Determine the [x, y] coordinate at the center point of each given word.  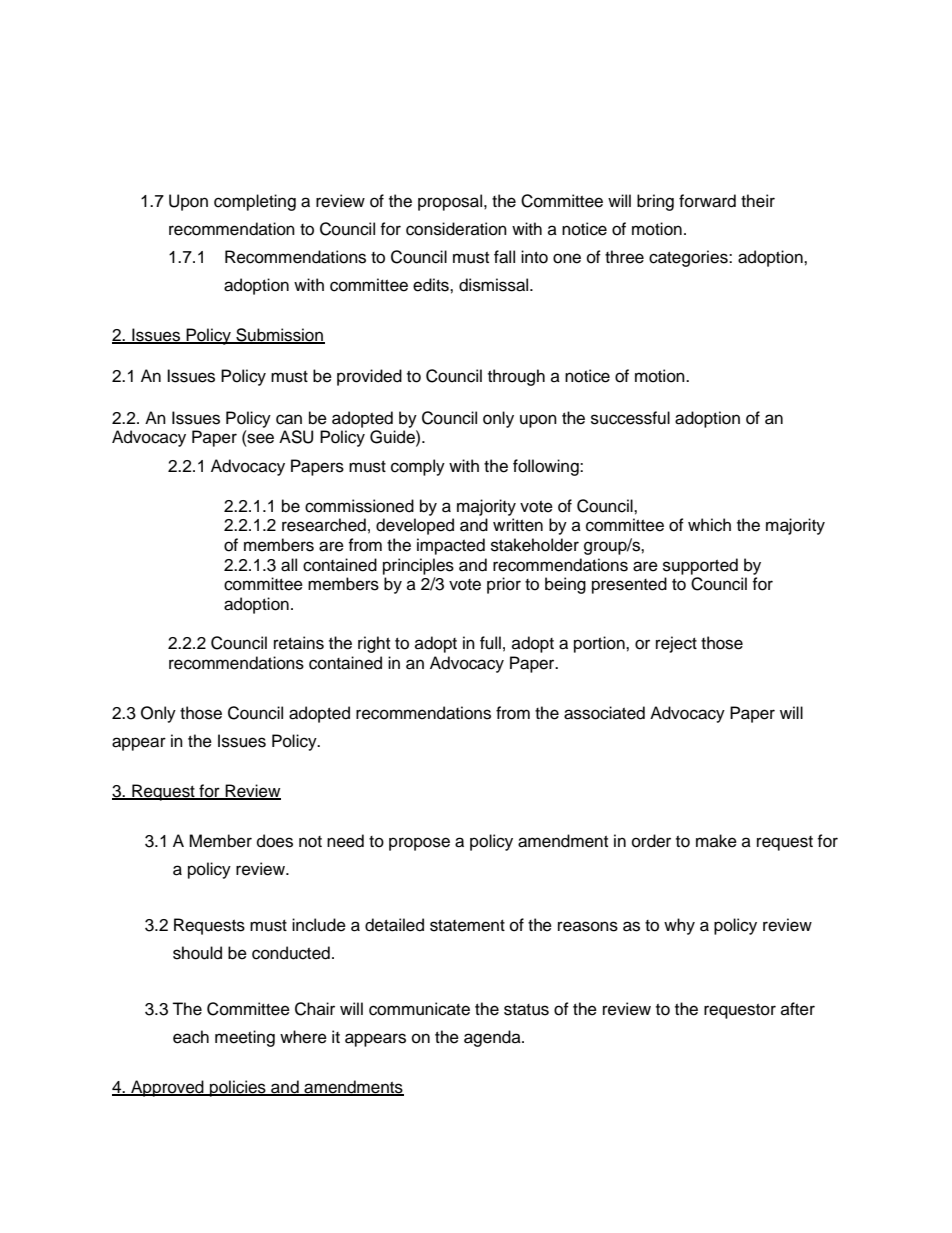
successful [630, 418]
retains [299, 643]
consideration [456, 229]
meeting [245, 1038]
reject [676, 644]
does [275, 841]
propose [419, 844]
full [490, 643]
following [547, 467]
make [716, 841]
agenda [493, 1038]
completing [255, 202]
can [289, 419]
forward [707, 201]
